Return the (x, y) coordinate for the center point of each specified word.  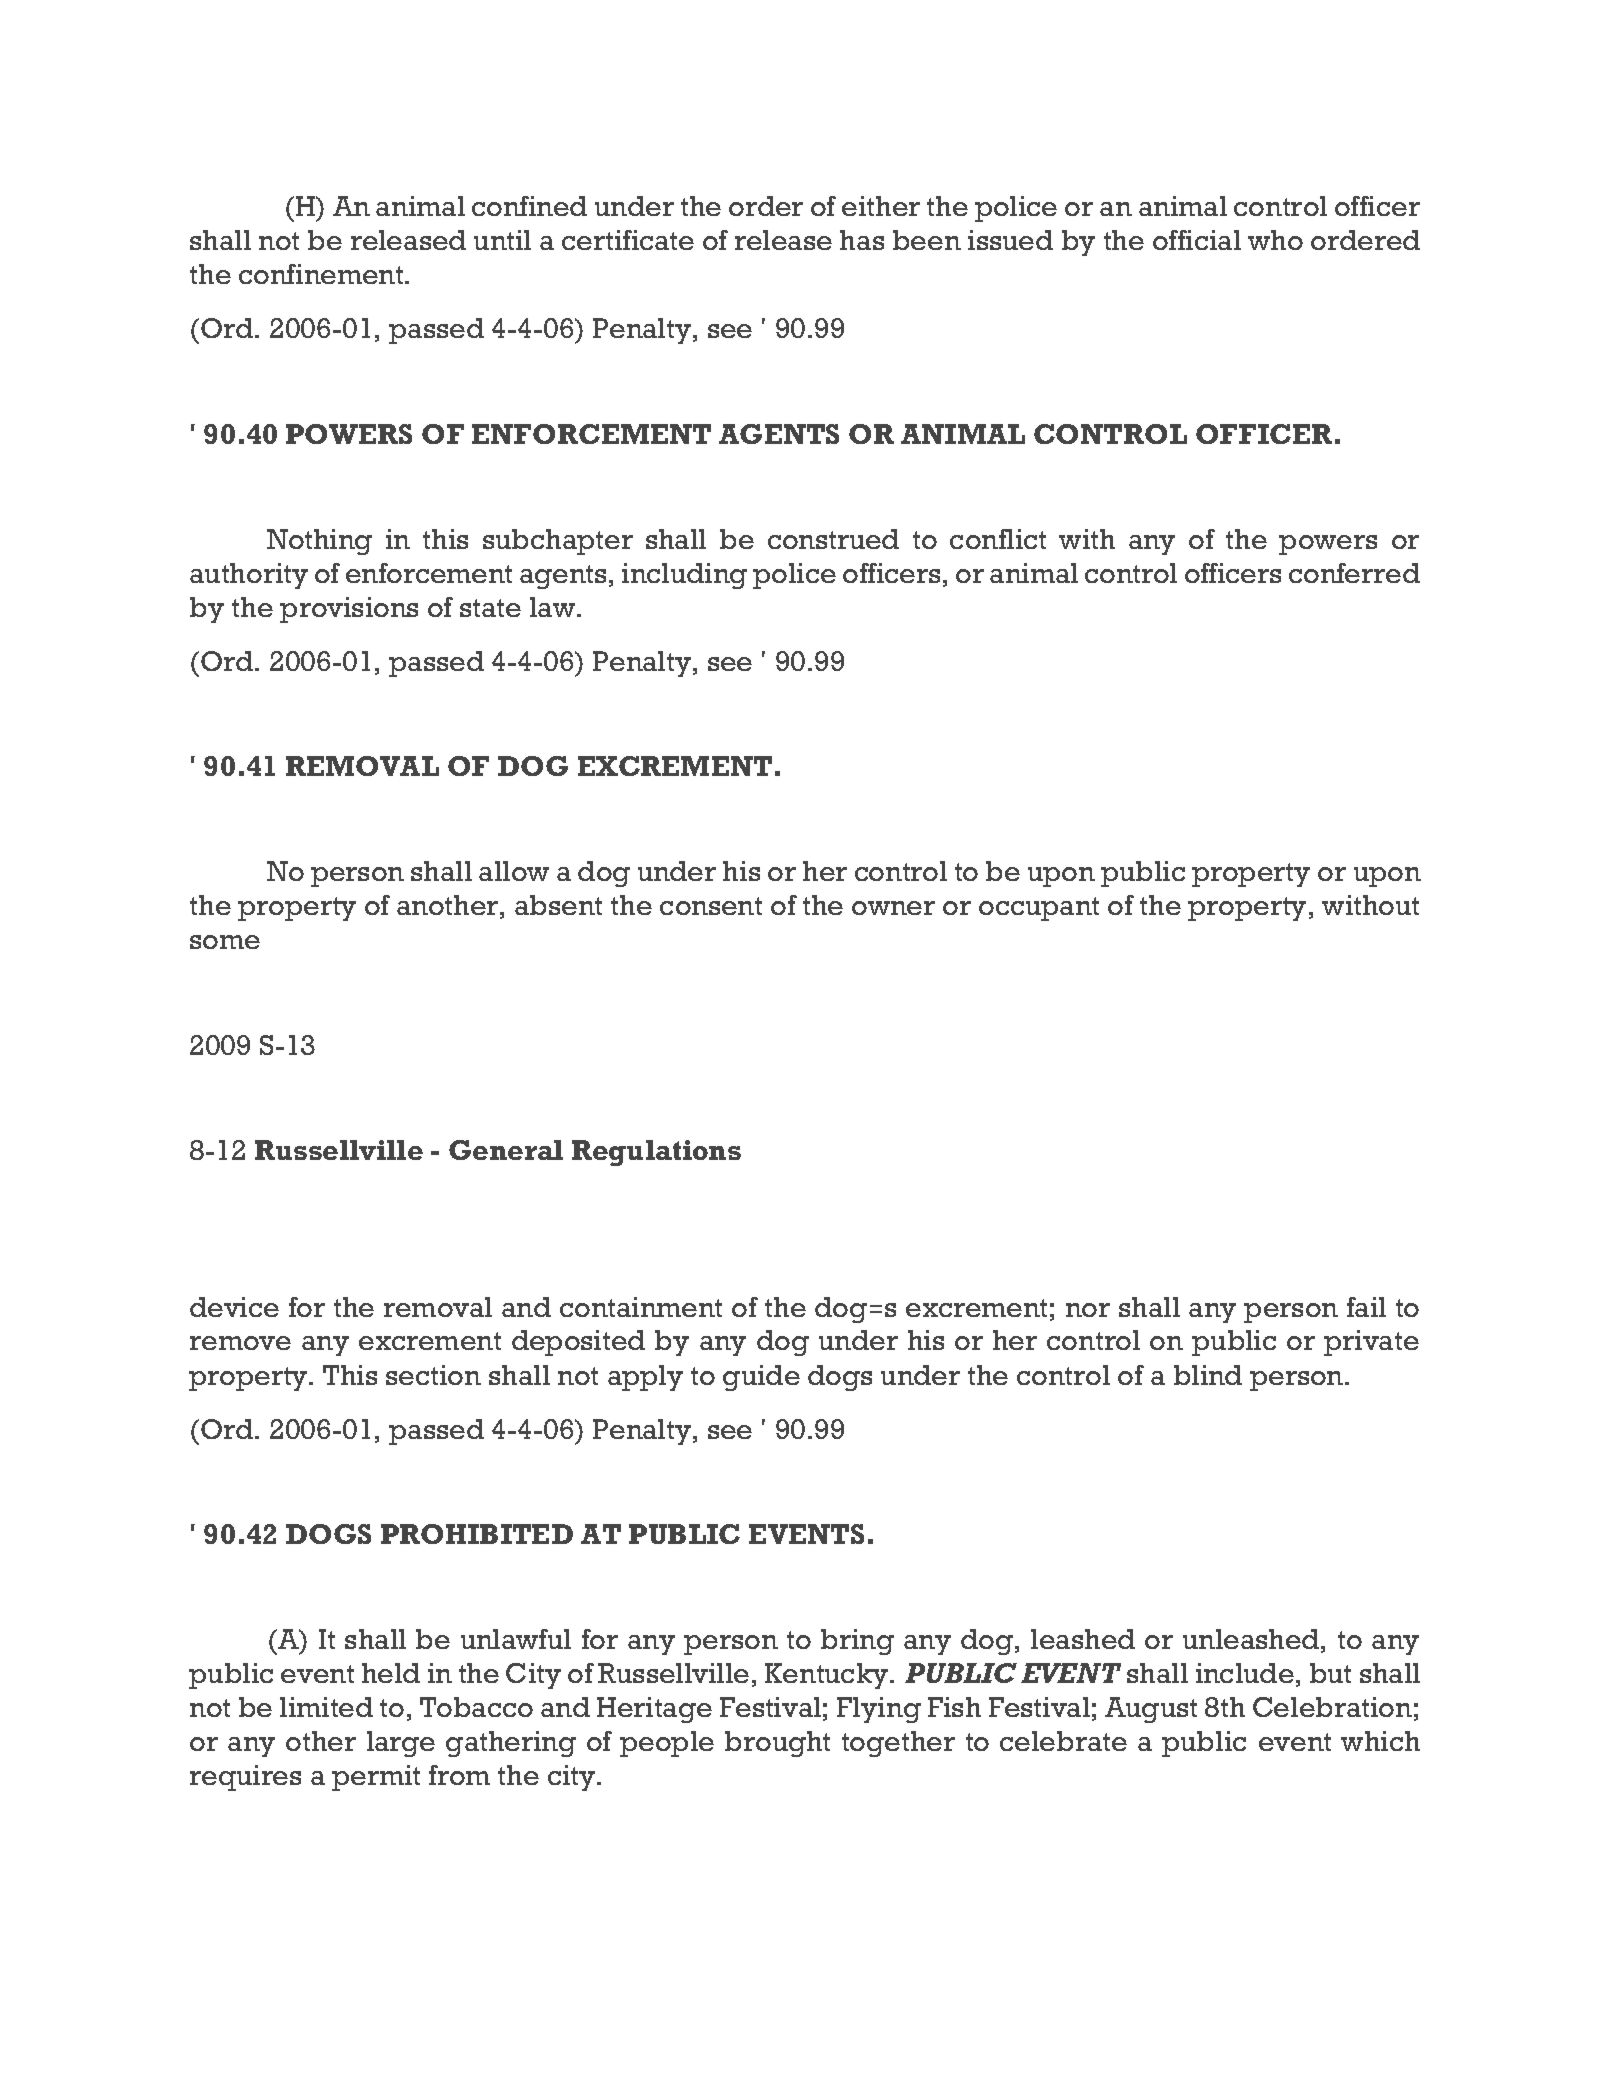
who (1275, 240)
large (401, 1744)
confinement (322, 274)
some (225, 942)
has (862, 240)
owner (893, 908)
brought (777, 1744)
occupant (1039, 909)
